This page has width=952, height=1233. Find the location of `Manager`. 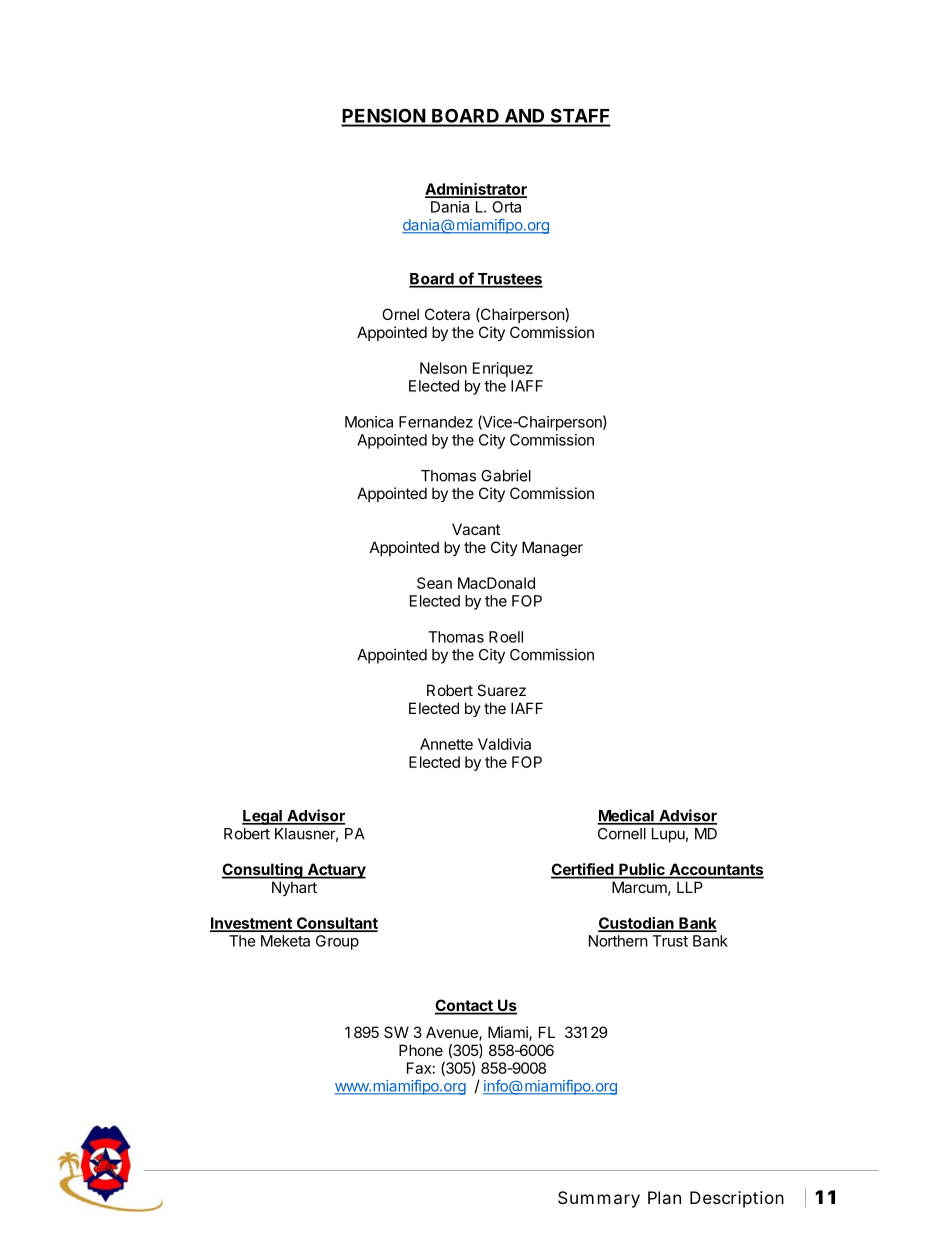

Manager is located at coordinates (552, 549).
